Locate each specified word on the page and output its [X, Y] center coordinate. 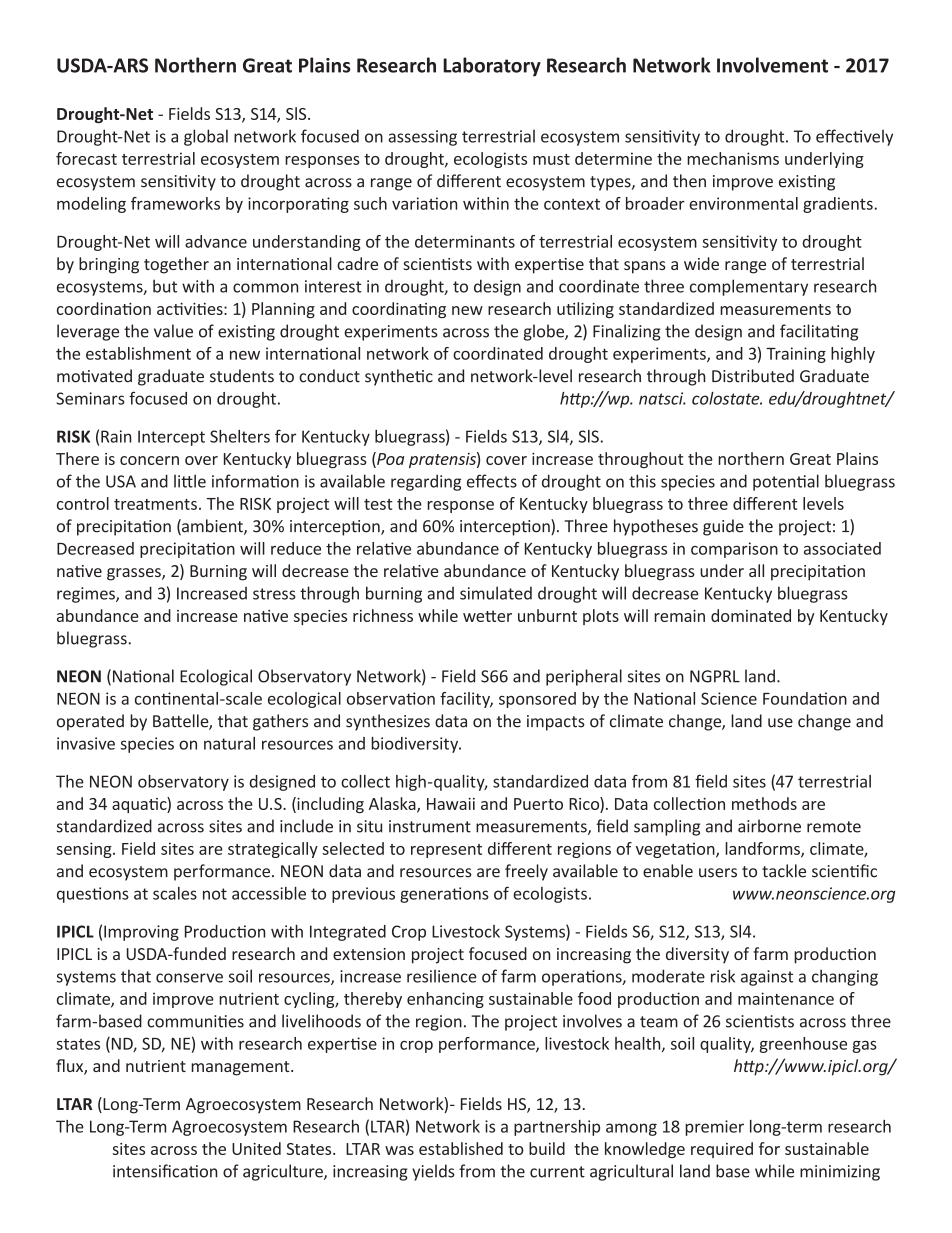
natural [229, 743]
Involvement [772, 65]
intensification [165, 1171]
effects [492, 481]
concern [149, 460]
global [206, 137]
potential [786, 482]
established [461, 1148]
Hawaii [451, 804]
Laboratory [492, 67]
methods [764, 803]
